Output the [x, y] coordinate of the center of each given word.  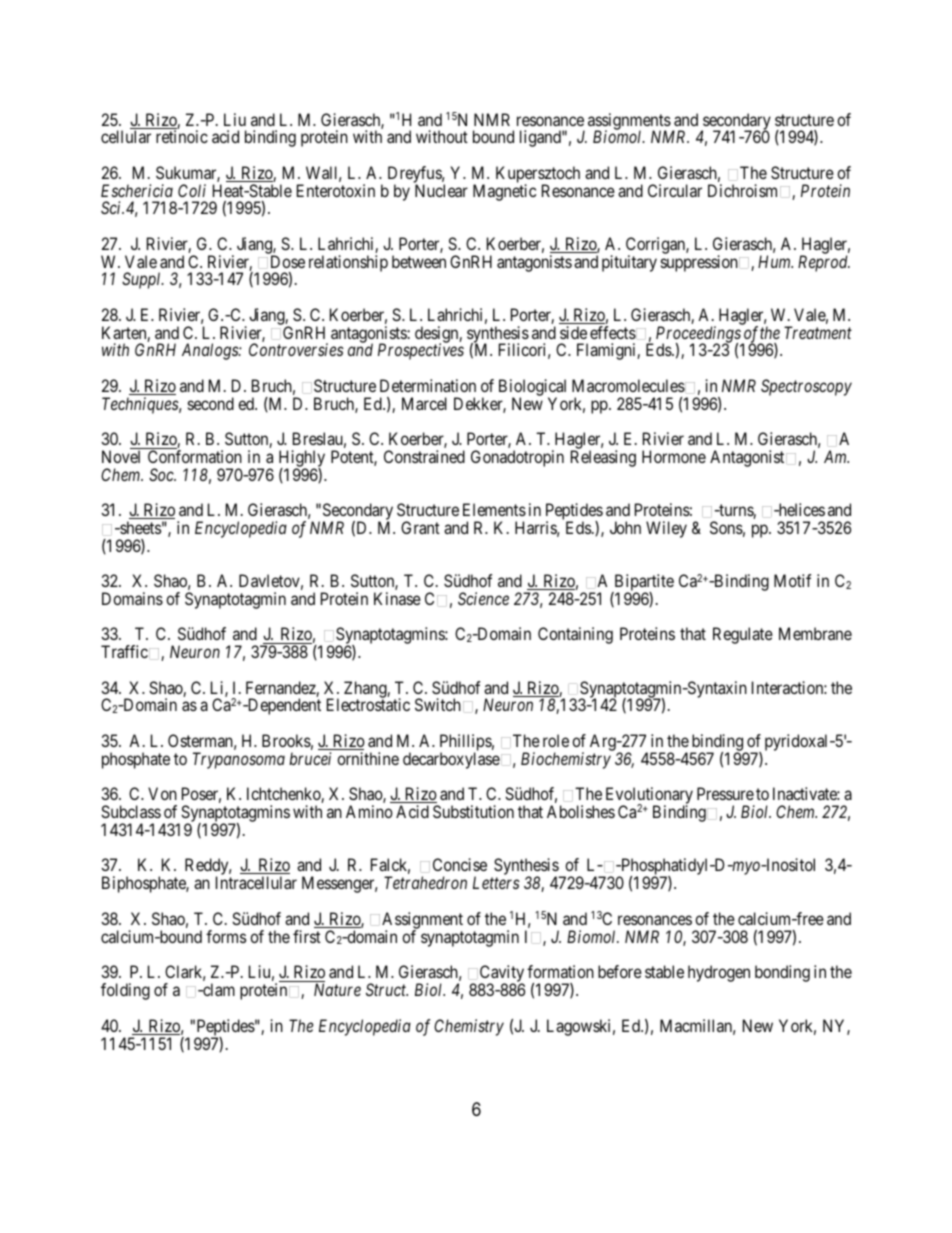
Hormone [674, 456]
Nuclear [441, 190]
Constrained [424, 456]
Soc [162, 474]
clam [218, 989]
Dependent [283, 706]
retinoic [182, 136]
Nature [337, 989]
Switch [438, 704]
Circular [675, 190]
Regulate [743, 635]
